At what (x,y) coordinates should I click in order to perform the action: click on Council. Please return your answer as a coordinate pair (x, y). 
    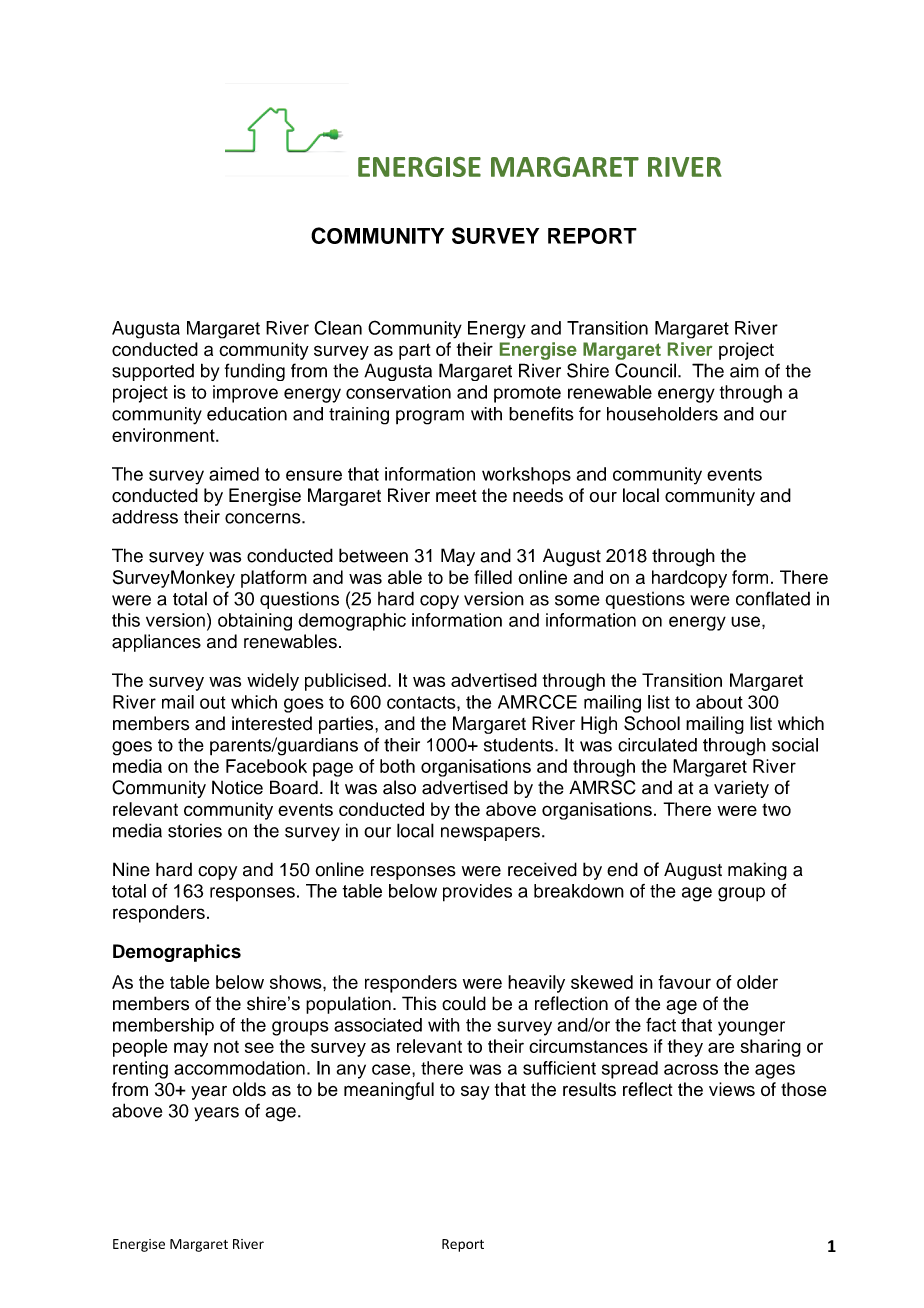
    Looking at the image, I should click on (645, 370).
